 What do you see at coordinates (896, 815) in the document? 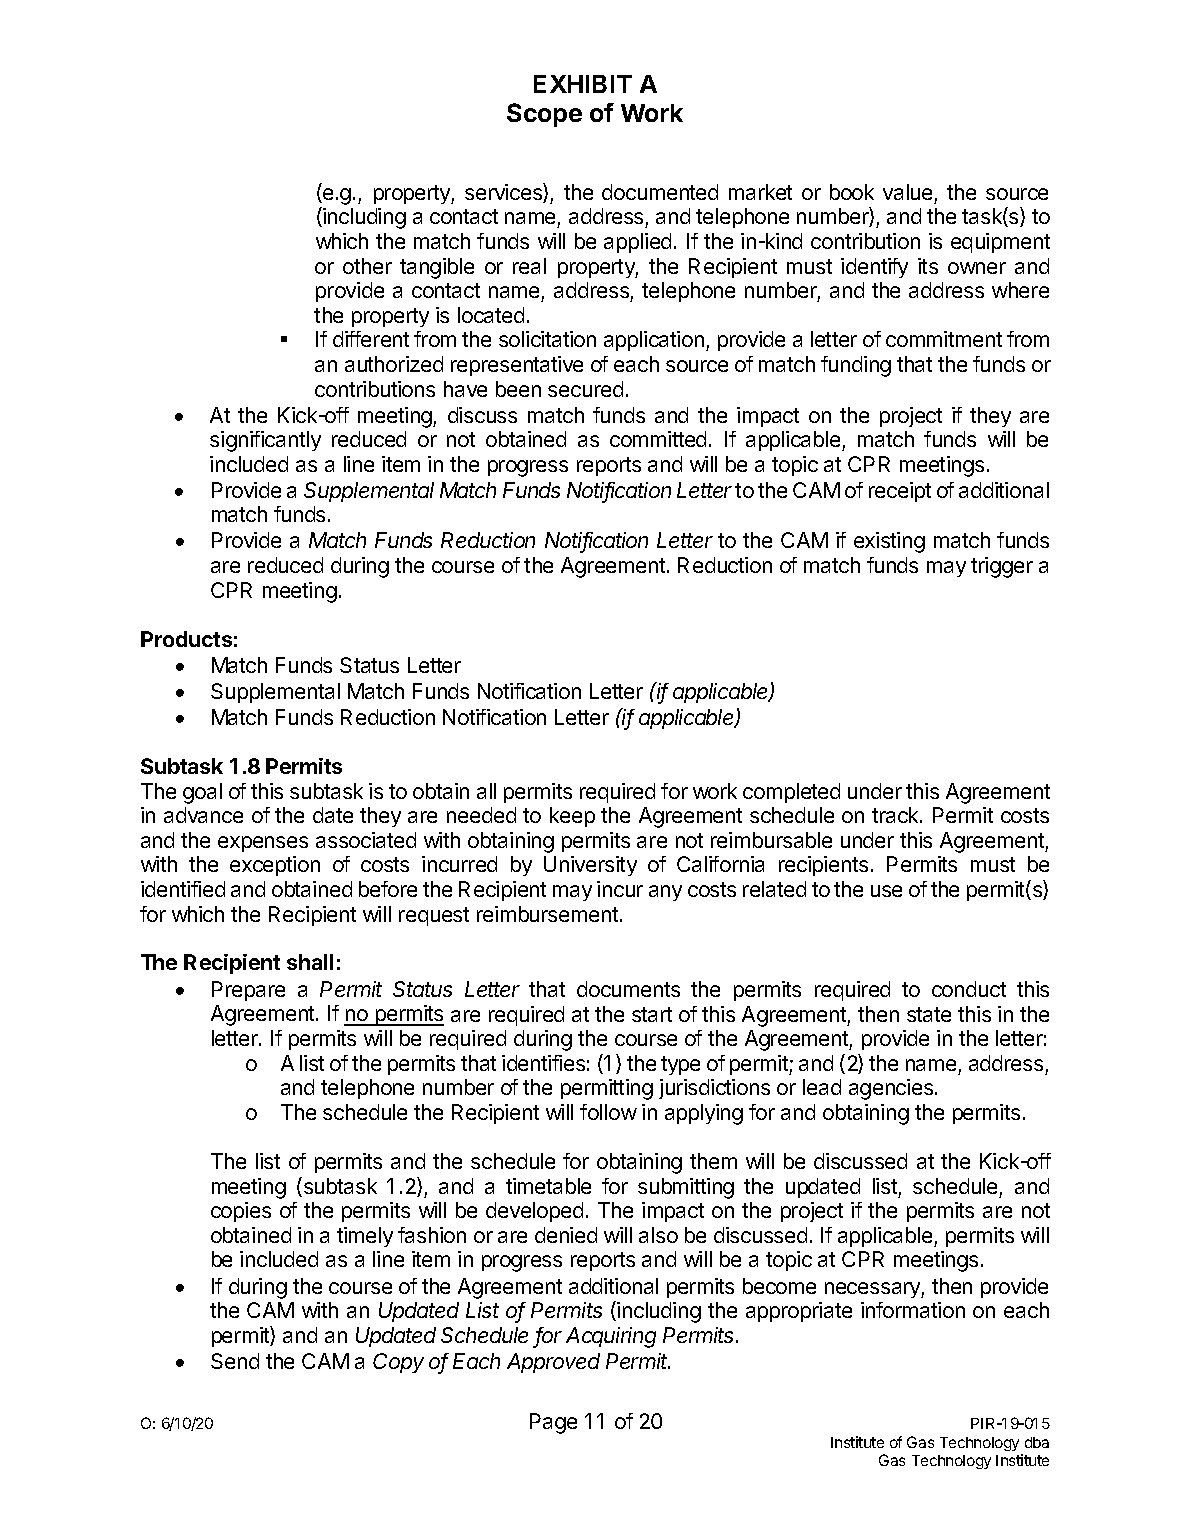
I see `track` at bounding box center [896, 815].
